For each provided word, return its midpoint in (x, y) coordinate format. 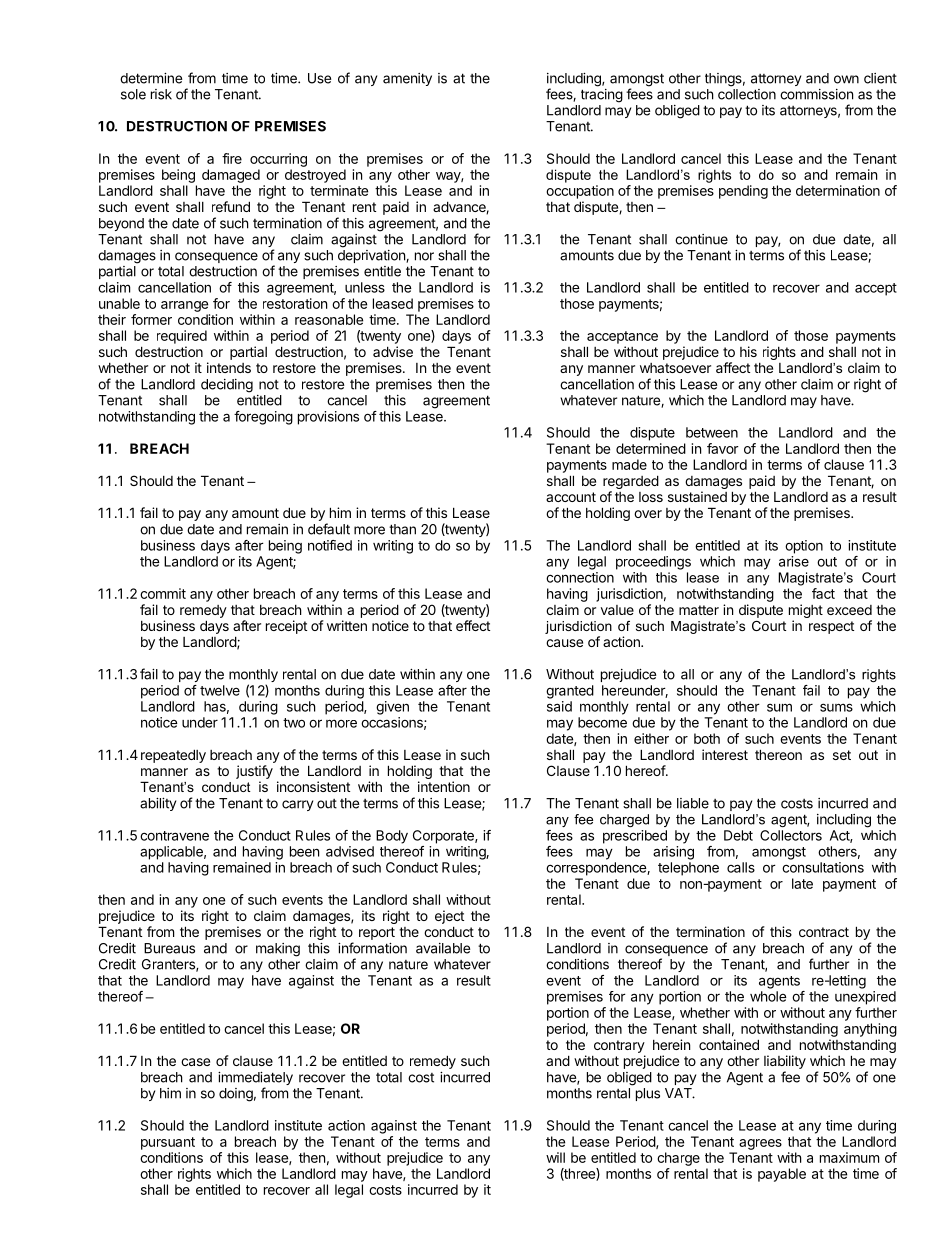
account (571, 497)
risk (161, 94)
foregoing (263, 418)
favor (723, 448)
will (555, 1157)
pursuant (168, 1143)
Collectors (791, 835)
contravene (174, 836)
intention (444, 786)
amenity (407, 79)
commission (816, 94)
